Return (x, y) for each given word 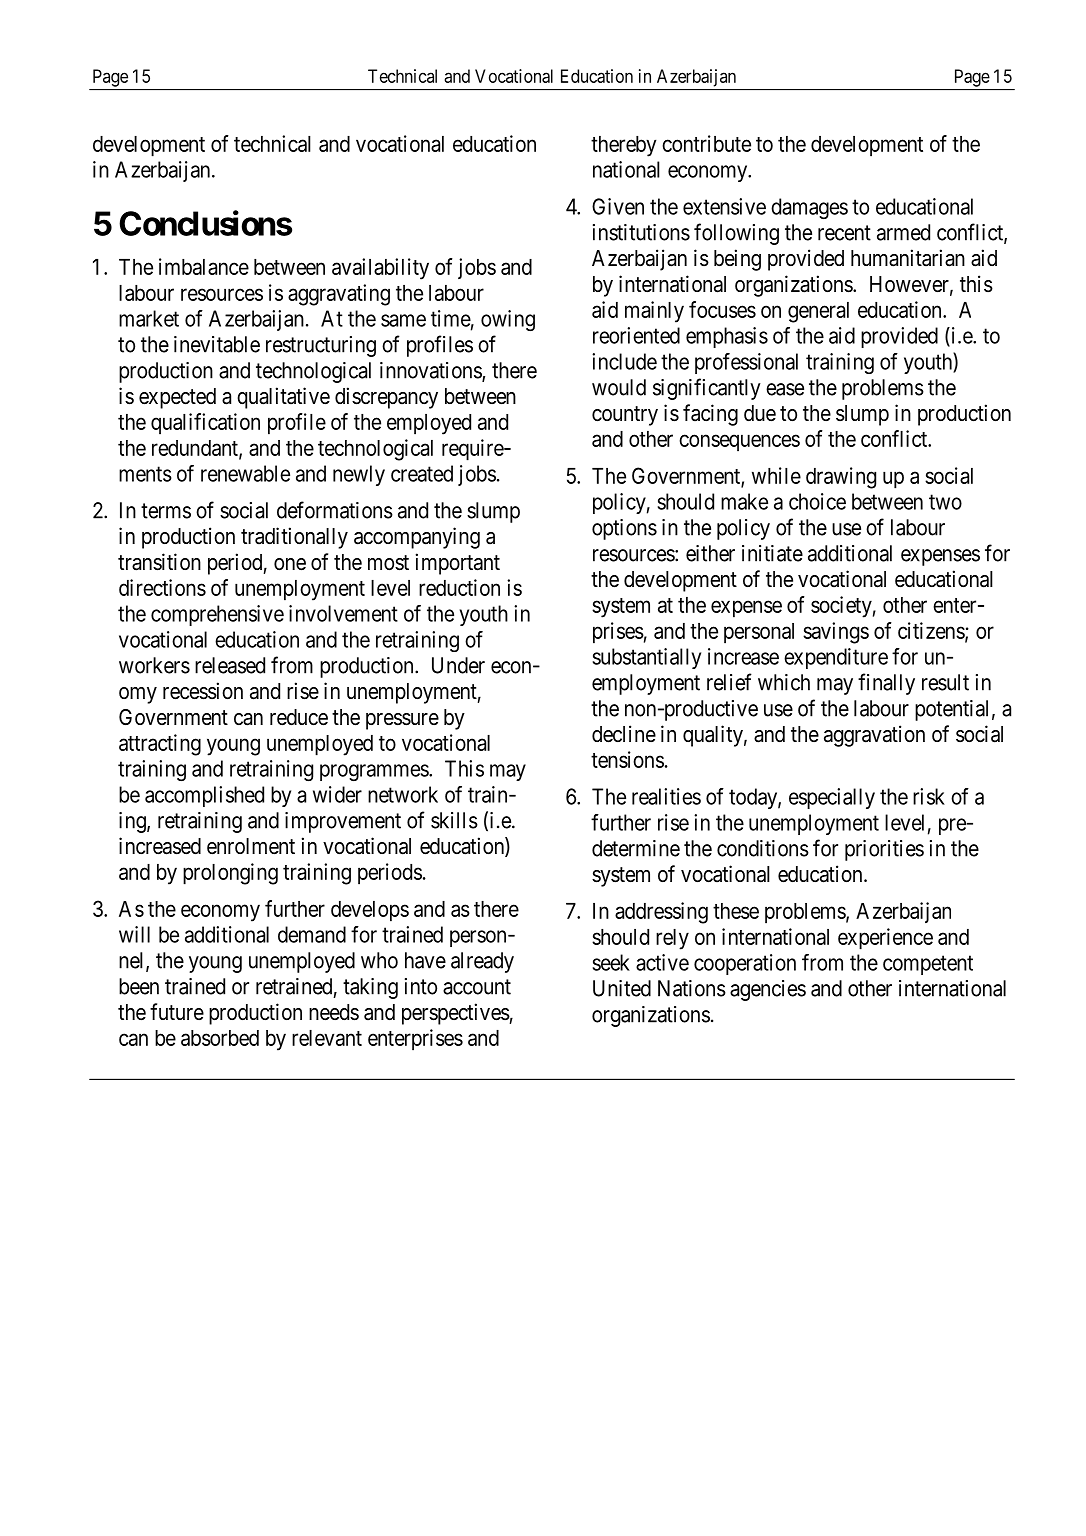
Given (618, 206)
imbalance (204, 266)
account (477, 987)
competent (928, 965)
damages (809, 208)
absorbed (220, 1038)
